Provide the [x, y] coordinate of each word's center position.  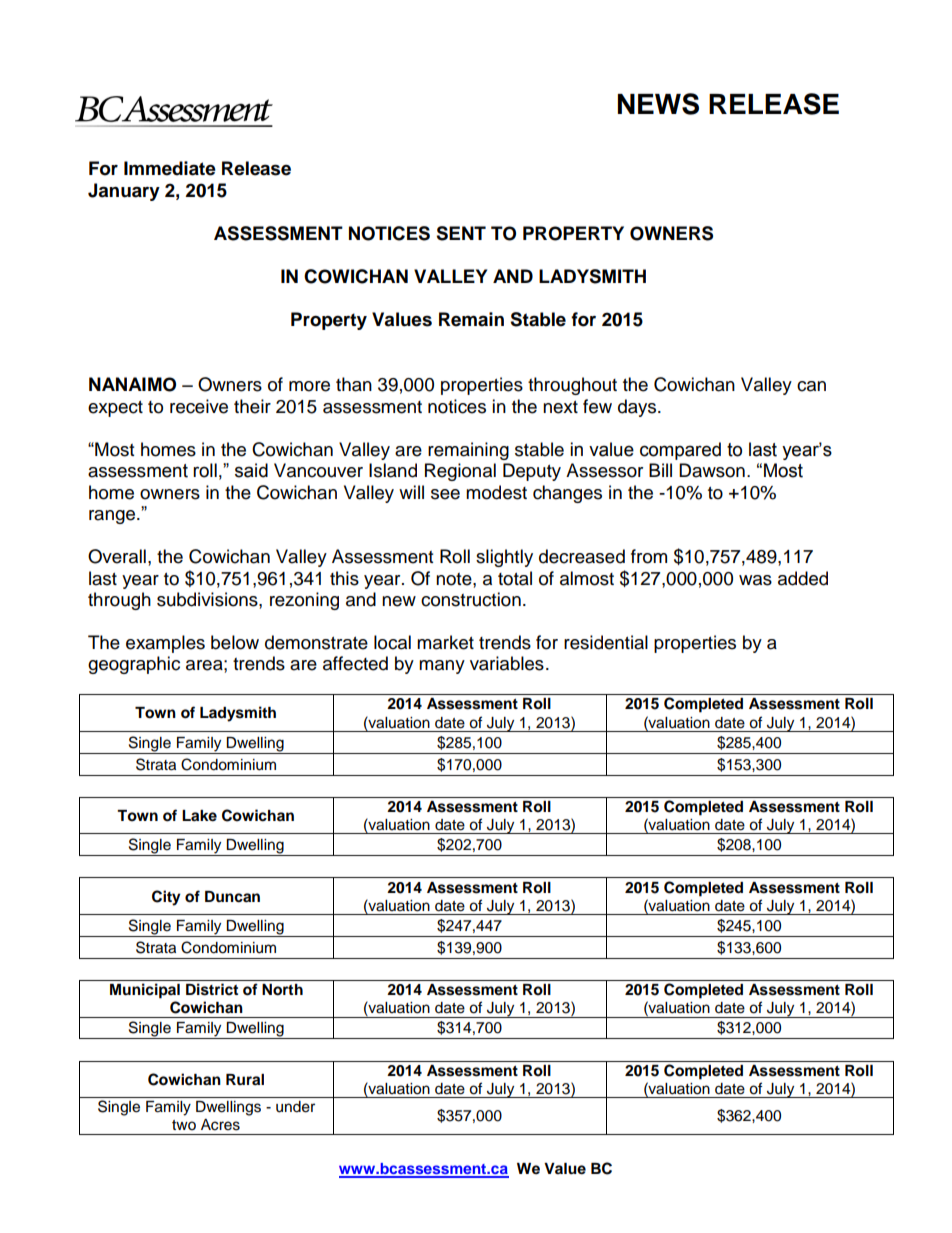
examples [165, 644]
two [184, 1125]
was [755, 580]
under [295, 1107]
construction [471, 599]
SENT [461, 233]
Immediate [170, 168]
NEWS [658, 104]
